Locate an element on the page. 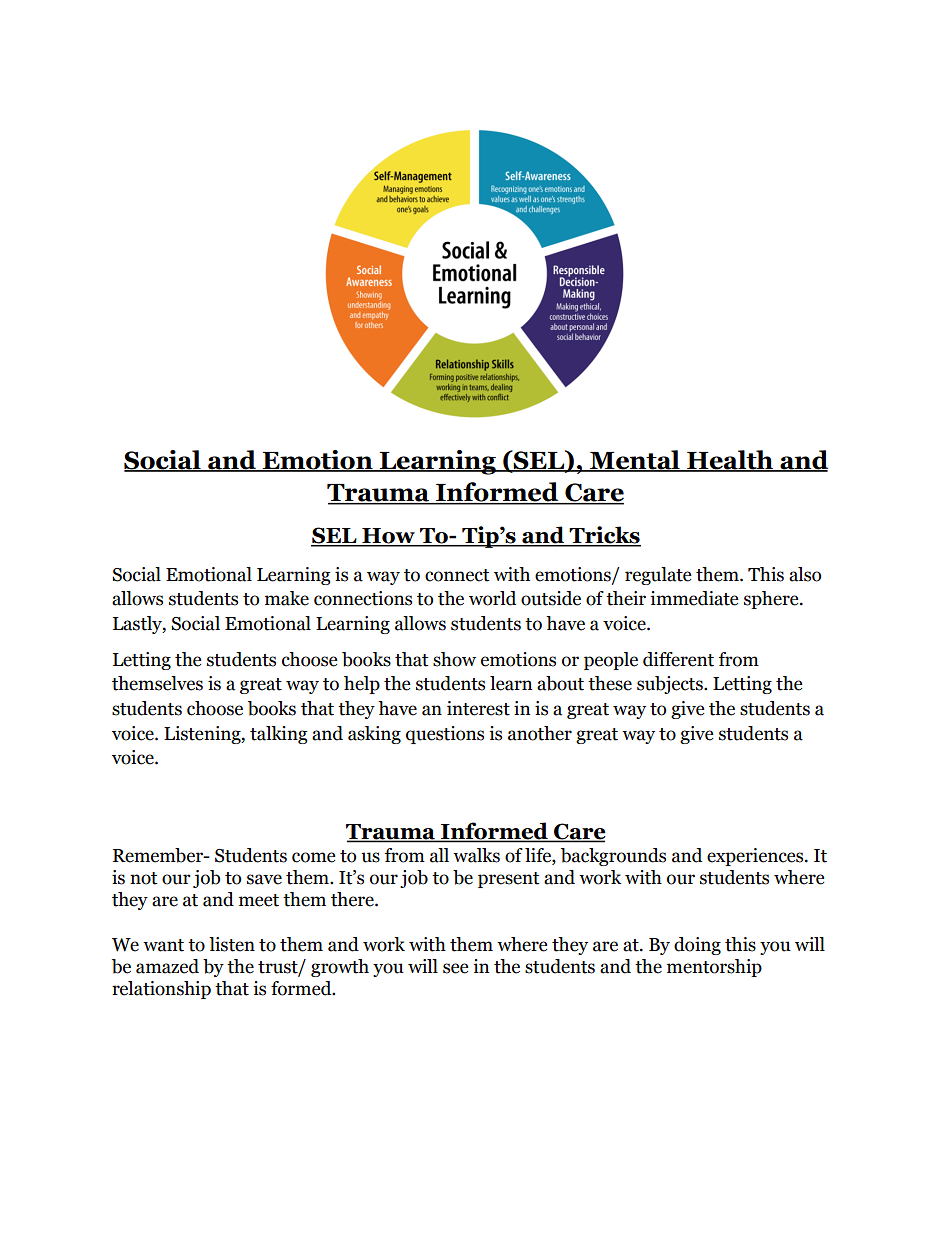 Image resolution: width=952 pixels, height=1233 pixels. show is located at coordinates (454, 659).
